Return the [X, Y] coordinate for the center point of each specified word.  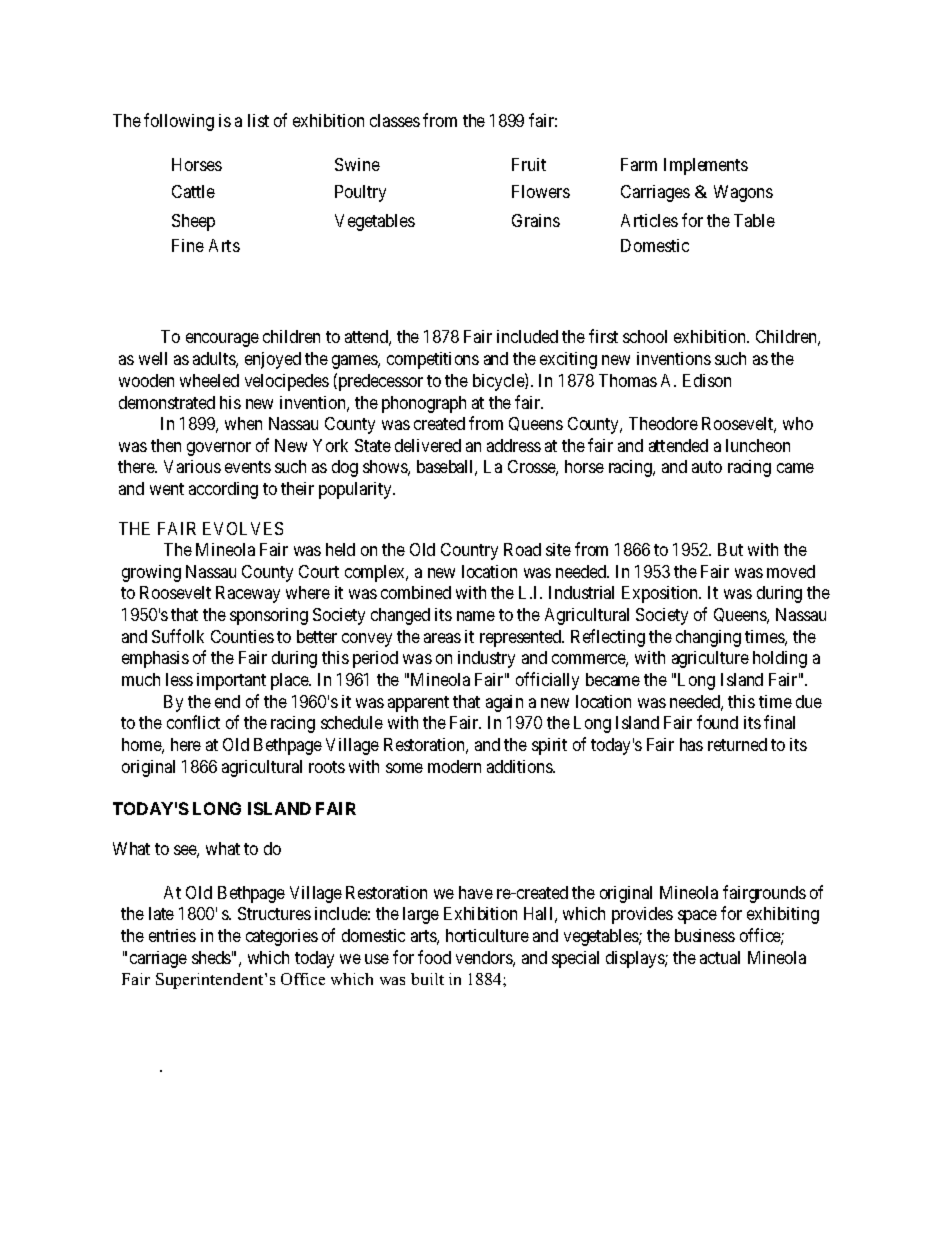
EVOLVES [243, 528]
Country [469, 551]
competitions [433, 360]
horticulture [487, 935]
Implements [706, 166]
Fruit [529, 164]
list [258, 120]
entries [172, 935]
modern [454, 766]
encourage [222, 340]
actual [720, 957]
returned [737, 744]
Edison [707, 380]
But [730, 549]
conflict [193, 722]
